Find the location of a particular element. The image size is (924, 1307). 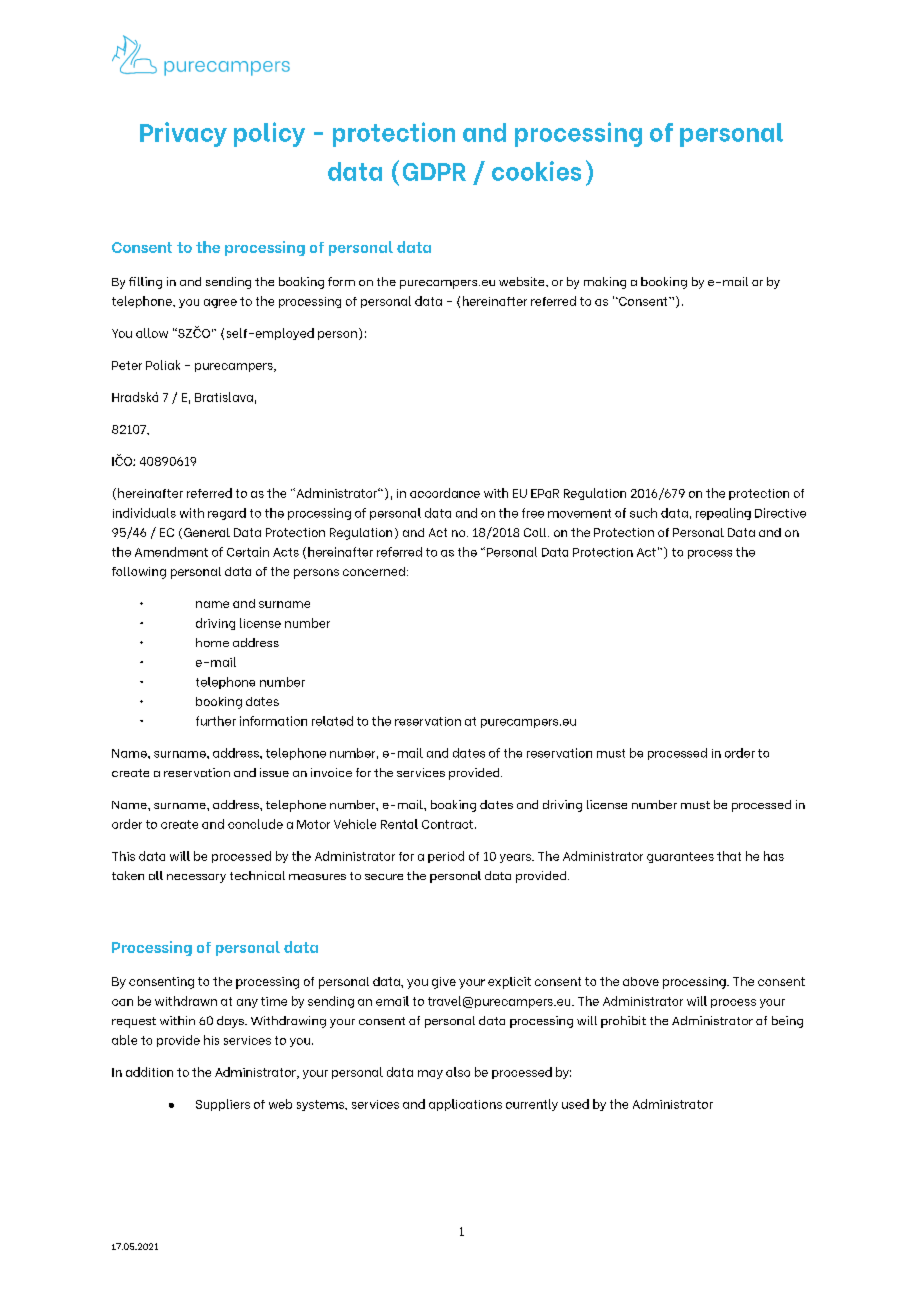

also is located at coordinates (458, 1072).
